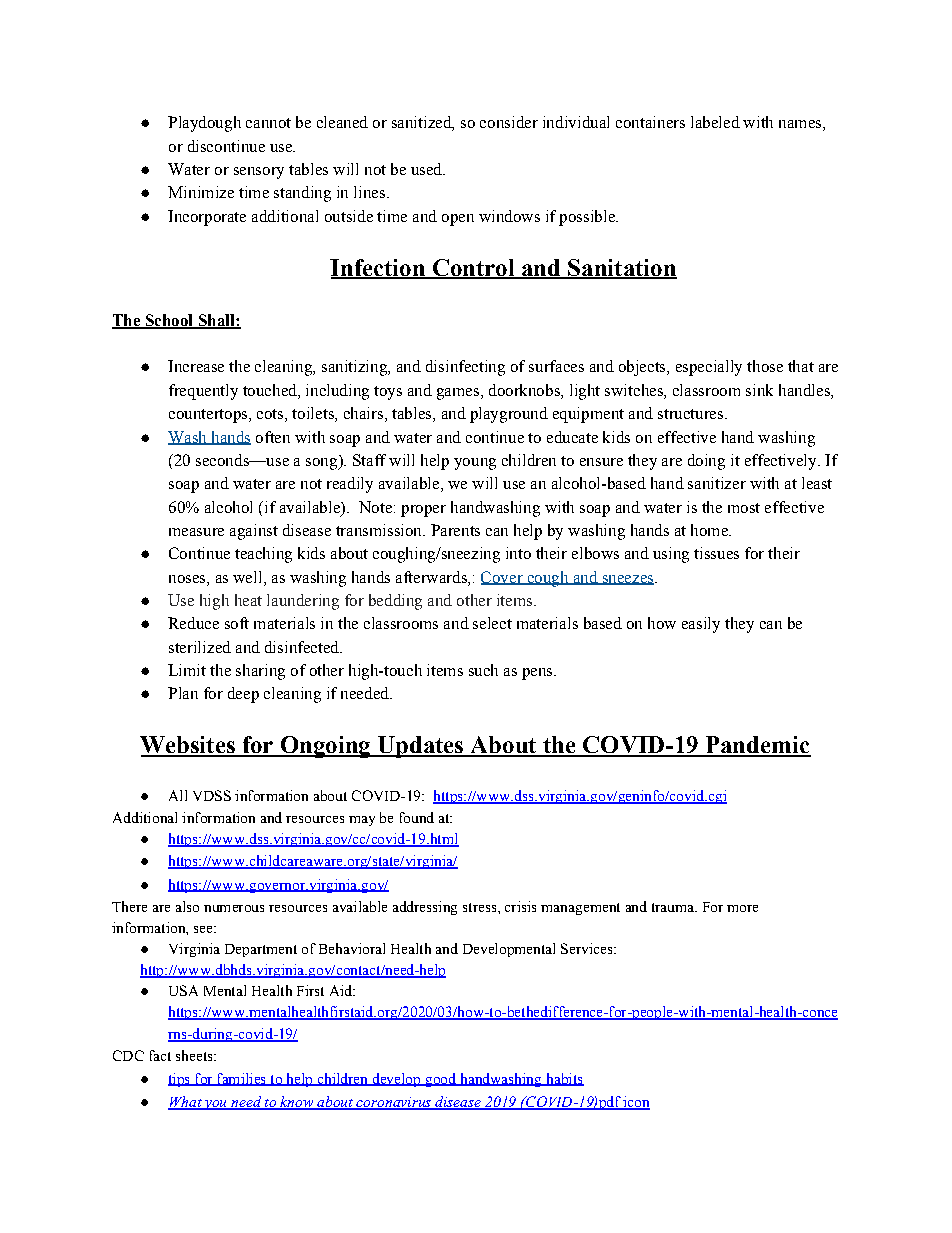 The height and width of the image is (1233, 952). Describe the element at coordinates (465, 368) in the image. I see `disinfecting` at that location.
